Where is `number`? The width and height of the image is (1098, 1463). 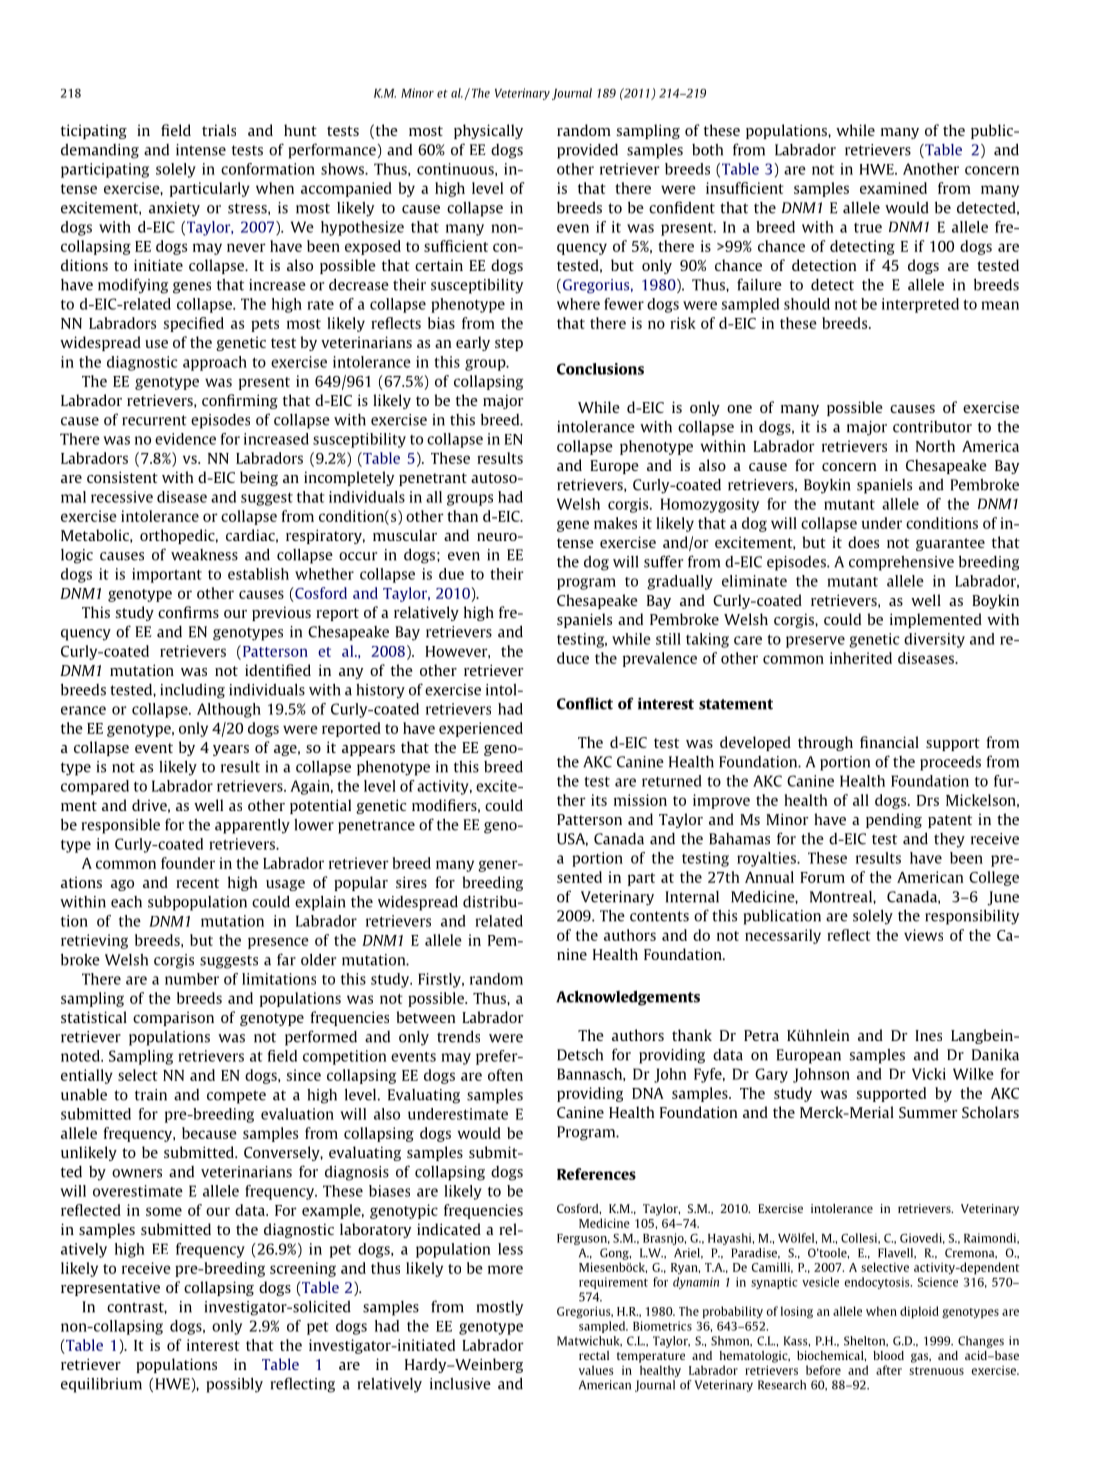
number is located at coordinates (192, 979).
